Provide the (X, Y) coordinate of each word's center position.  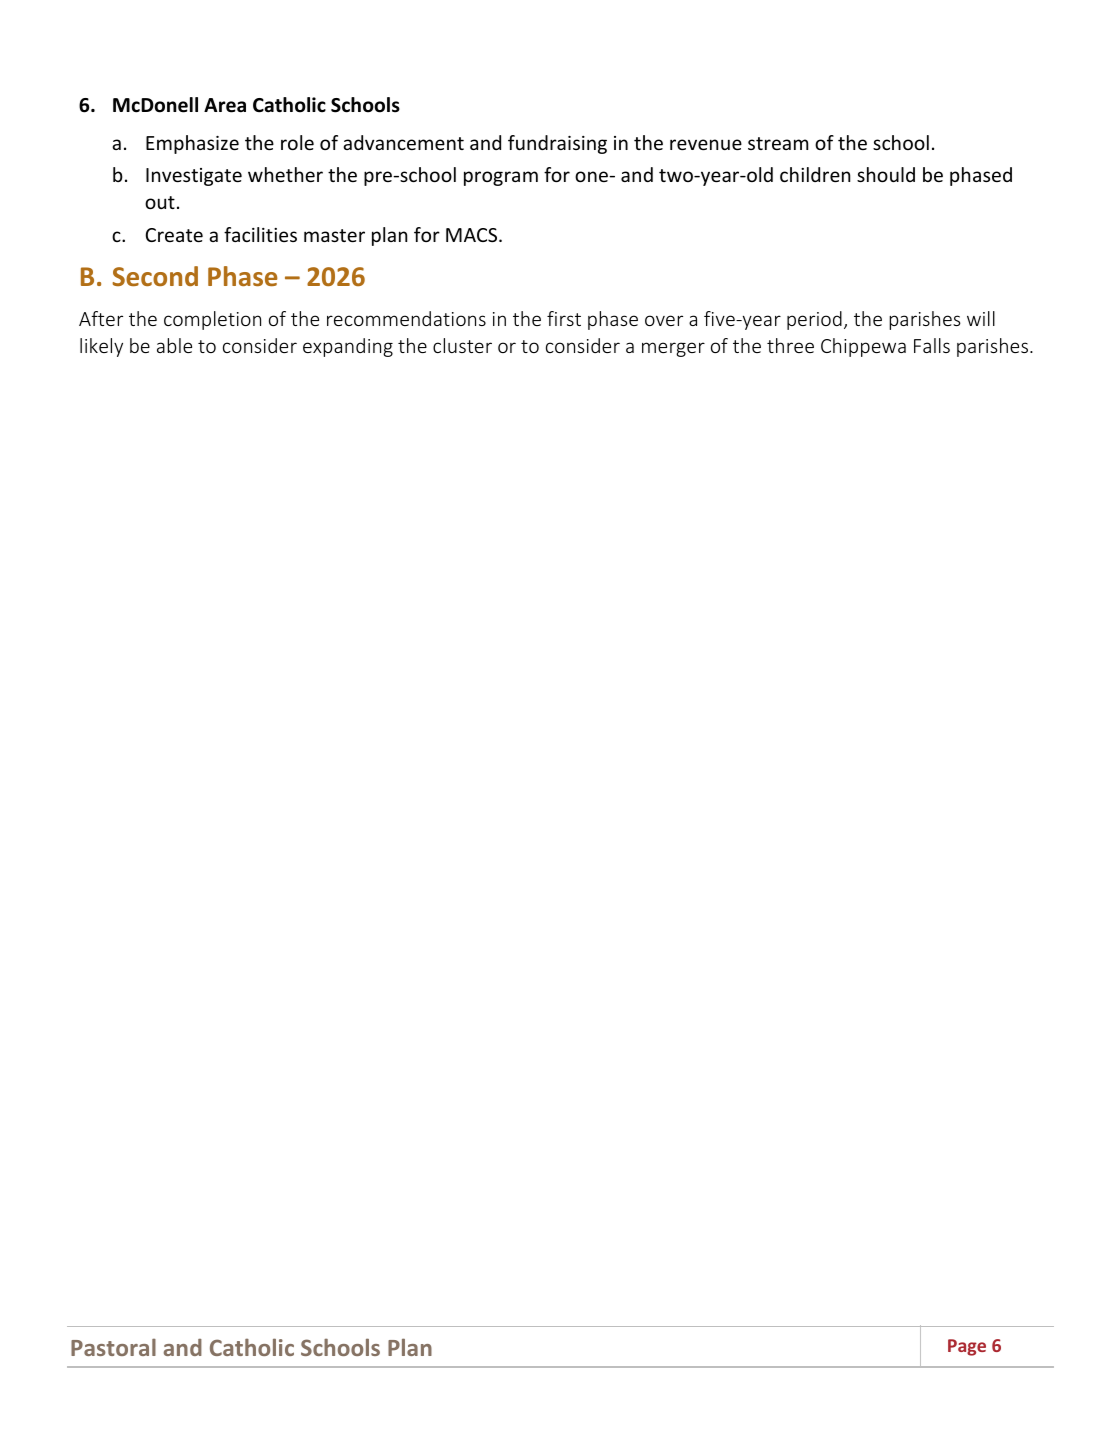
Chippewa (863, 347)
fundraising (557, 144)
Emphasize (192, 144)
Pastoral (113, 1347)
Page (967, 1347)
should (886, 174)
